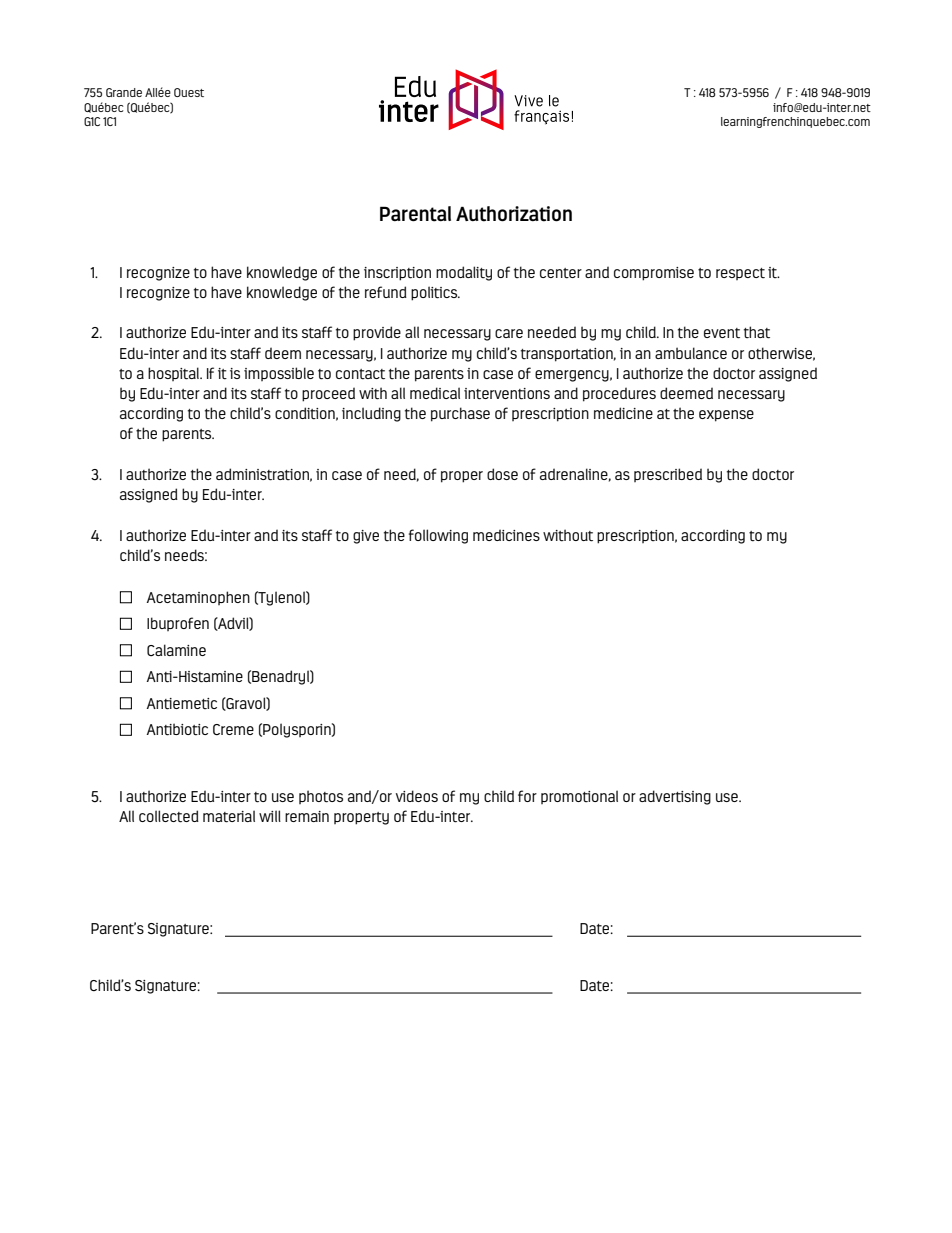  Describe the element at coordinates (229, 816) in the page. I see `material` at that location.
